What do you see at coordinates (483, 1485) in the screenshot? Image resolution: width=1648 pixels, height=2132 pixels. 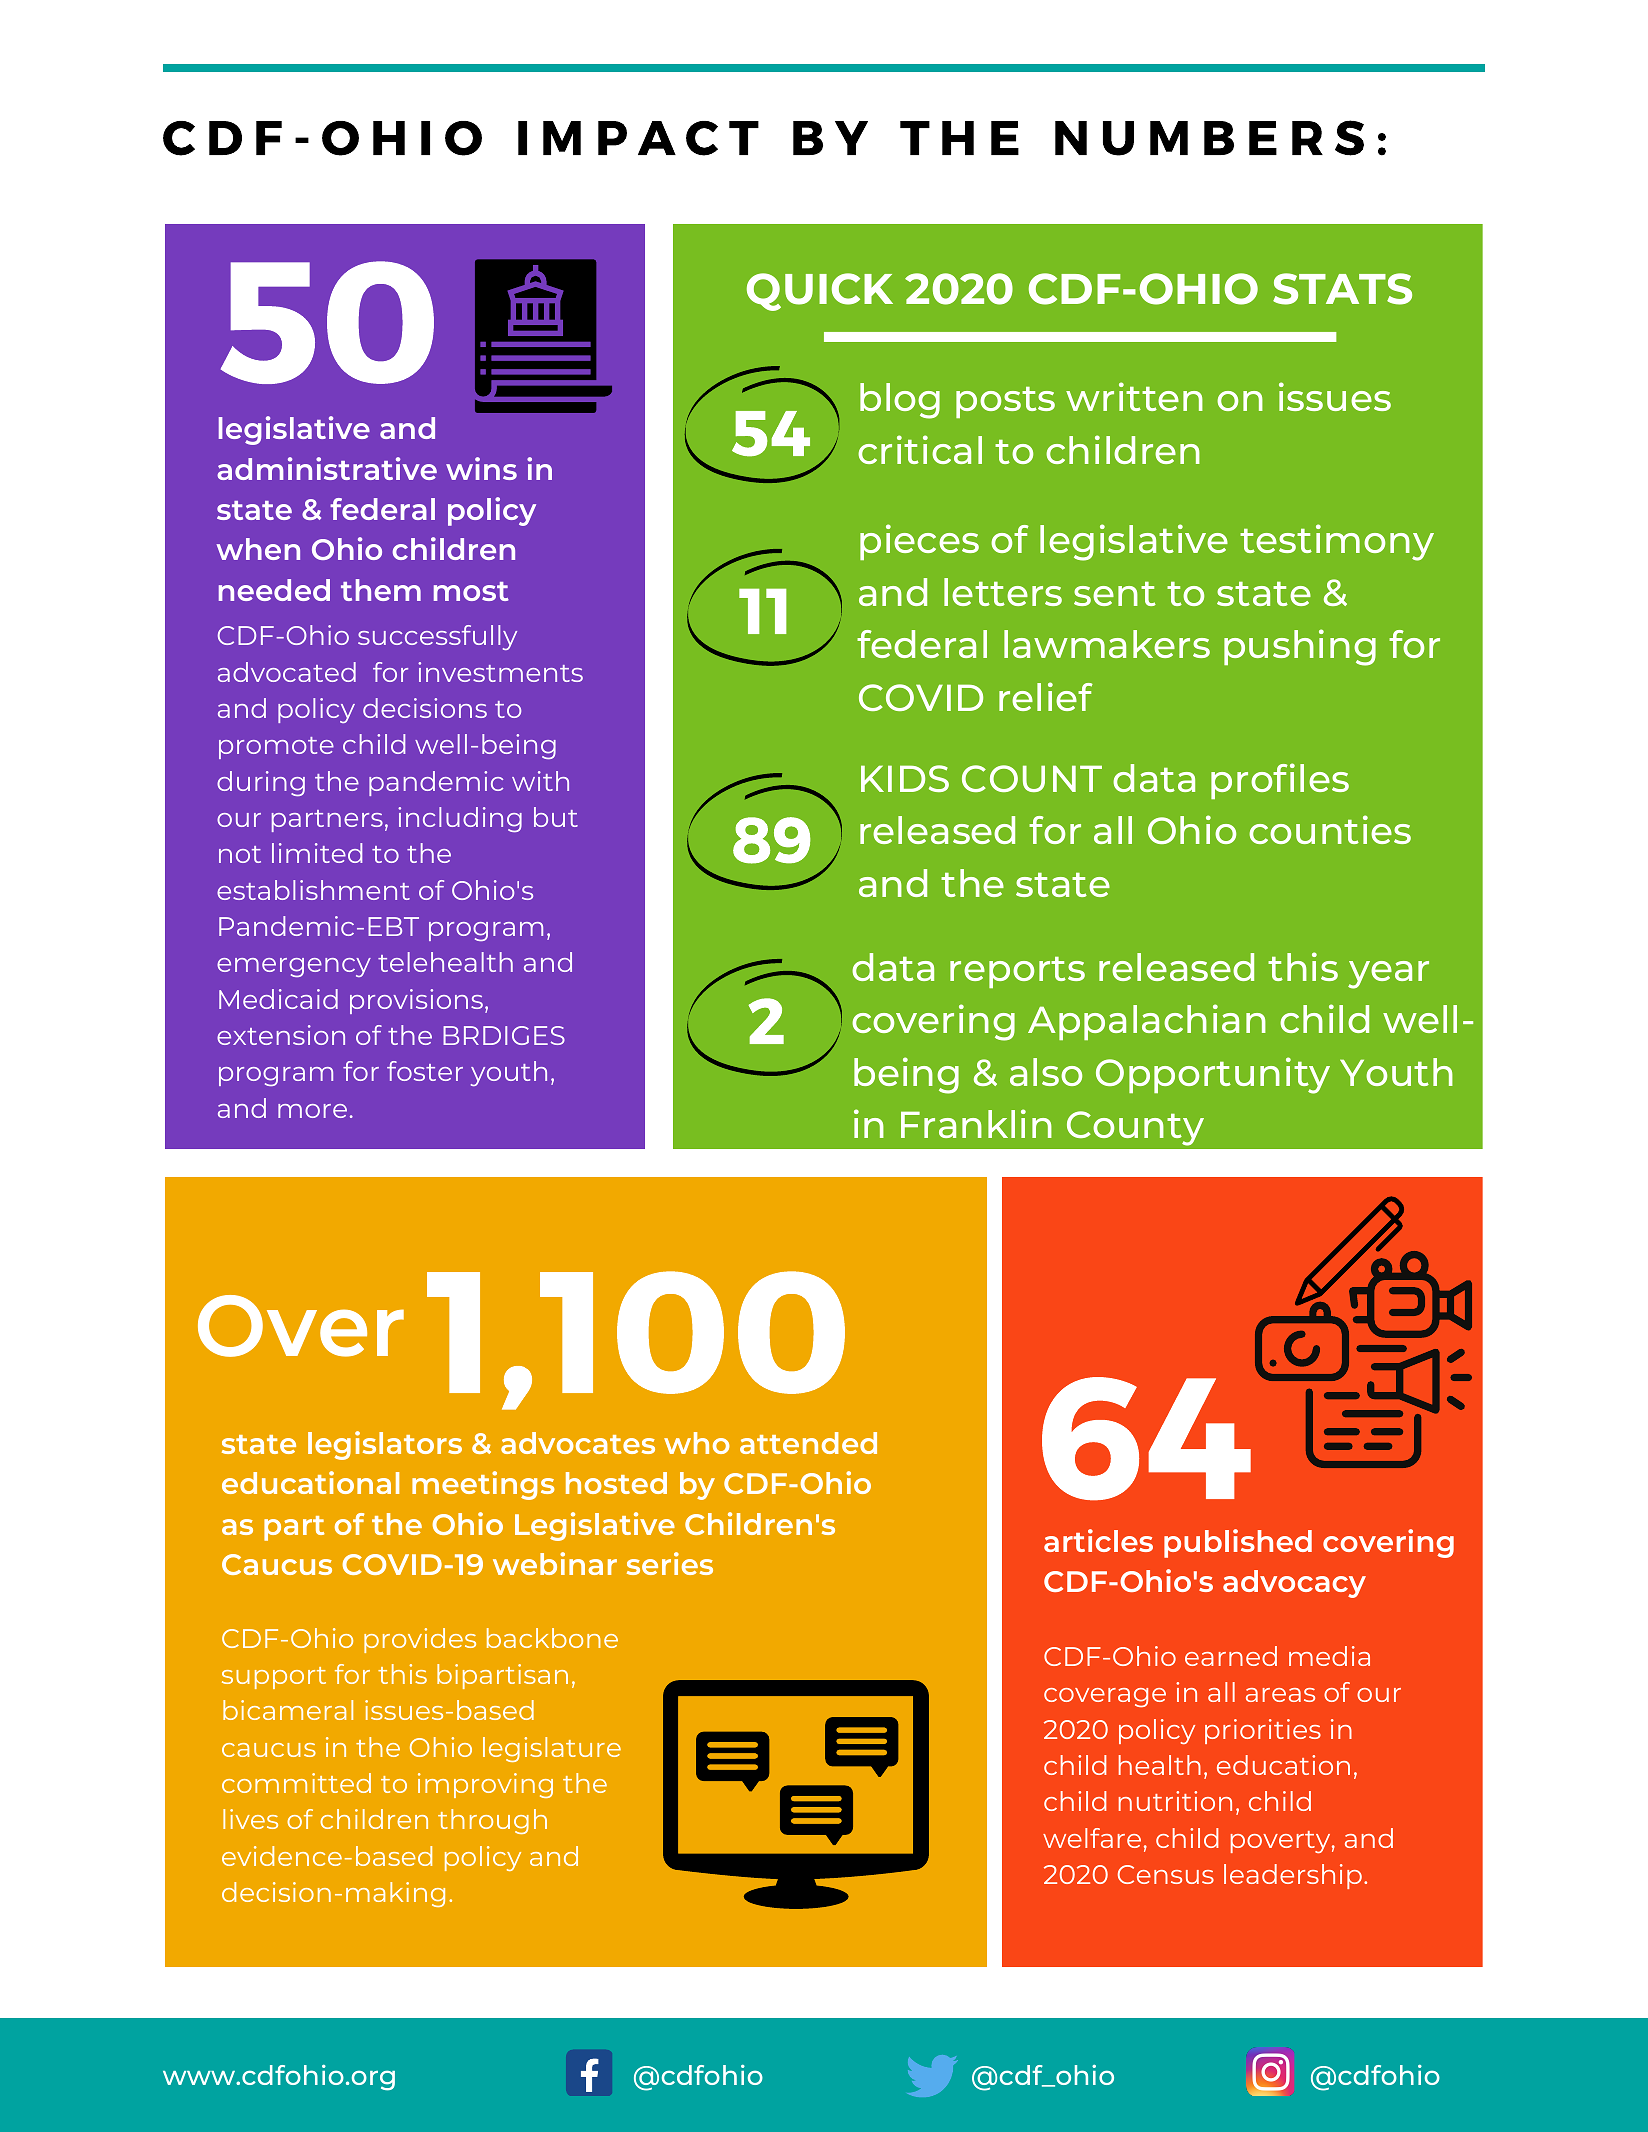 I see `meetings` at bounding box center [483, 1485].
